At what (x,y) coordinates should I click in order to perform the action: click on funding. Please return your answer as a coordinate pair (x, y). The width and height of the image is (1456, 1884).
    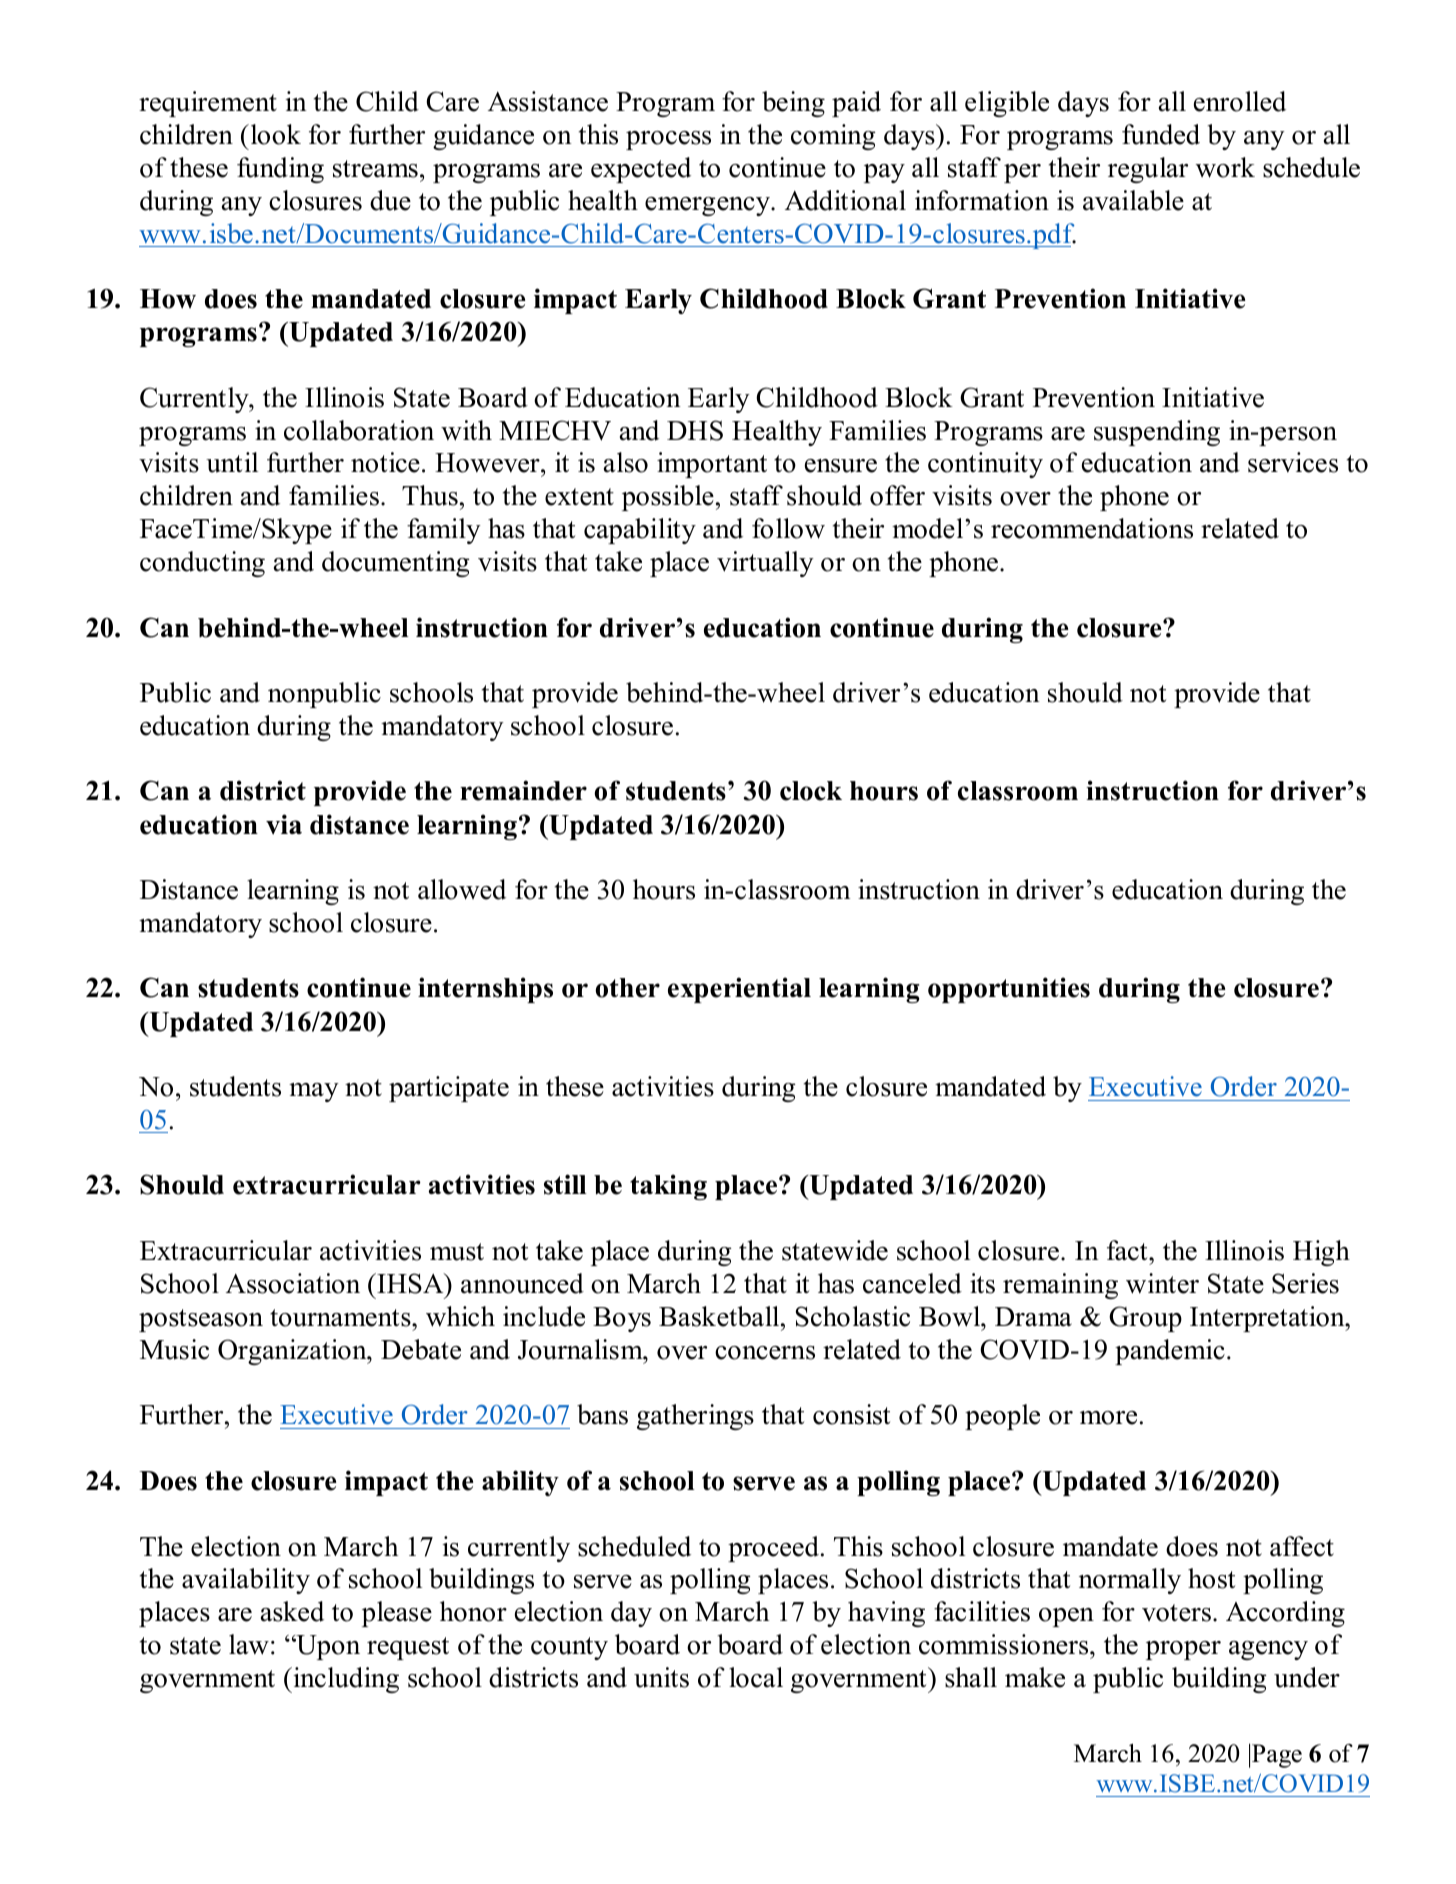
    Looking at the image, I should click on (280, 170).
